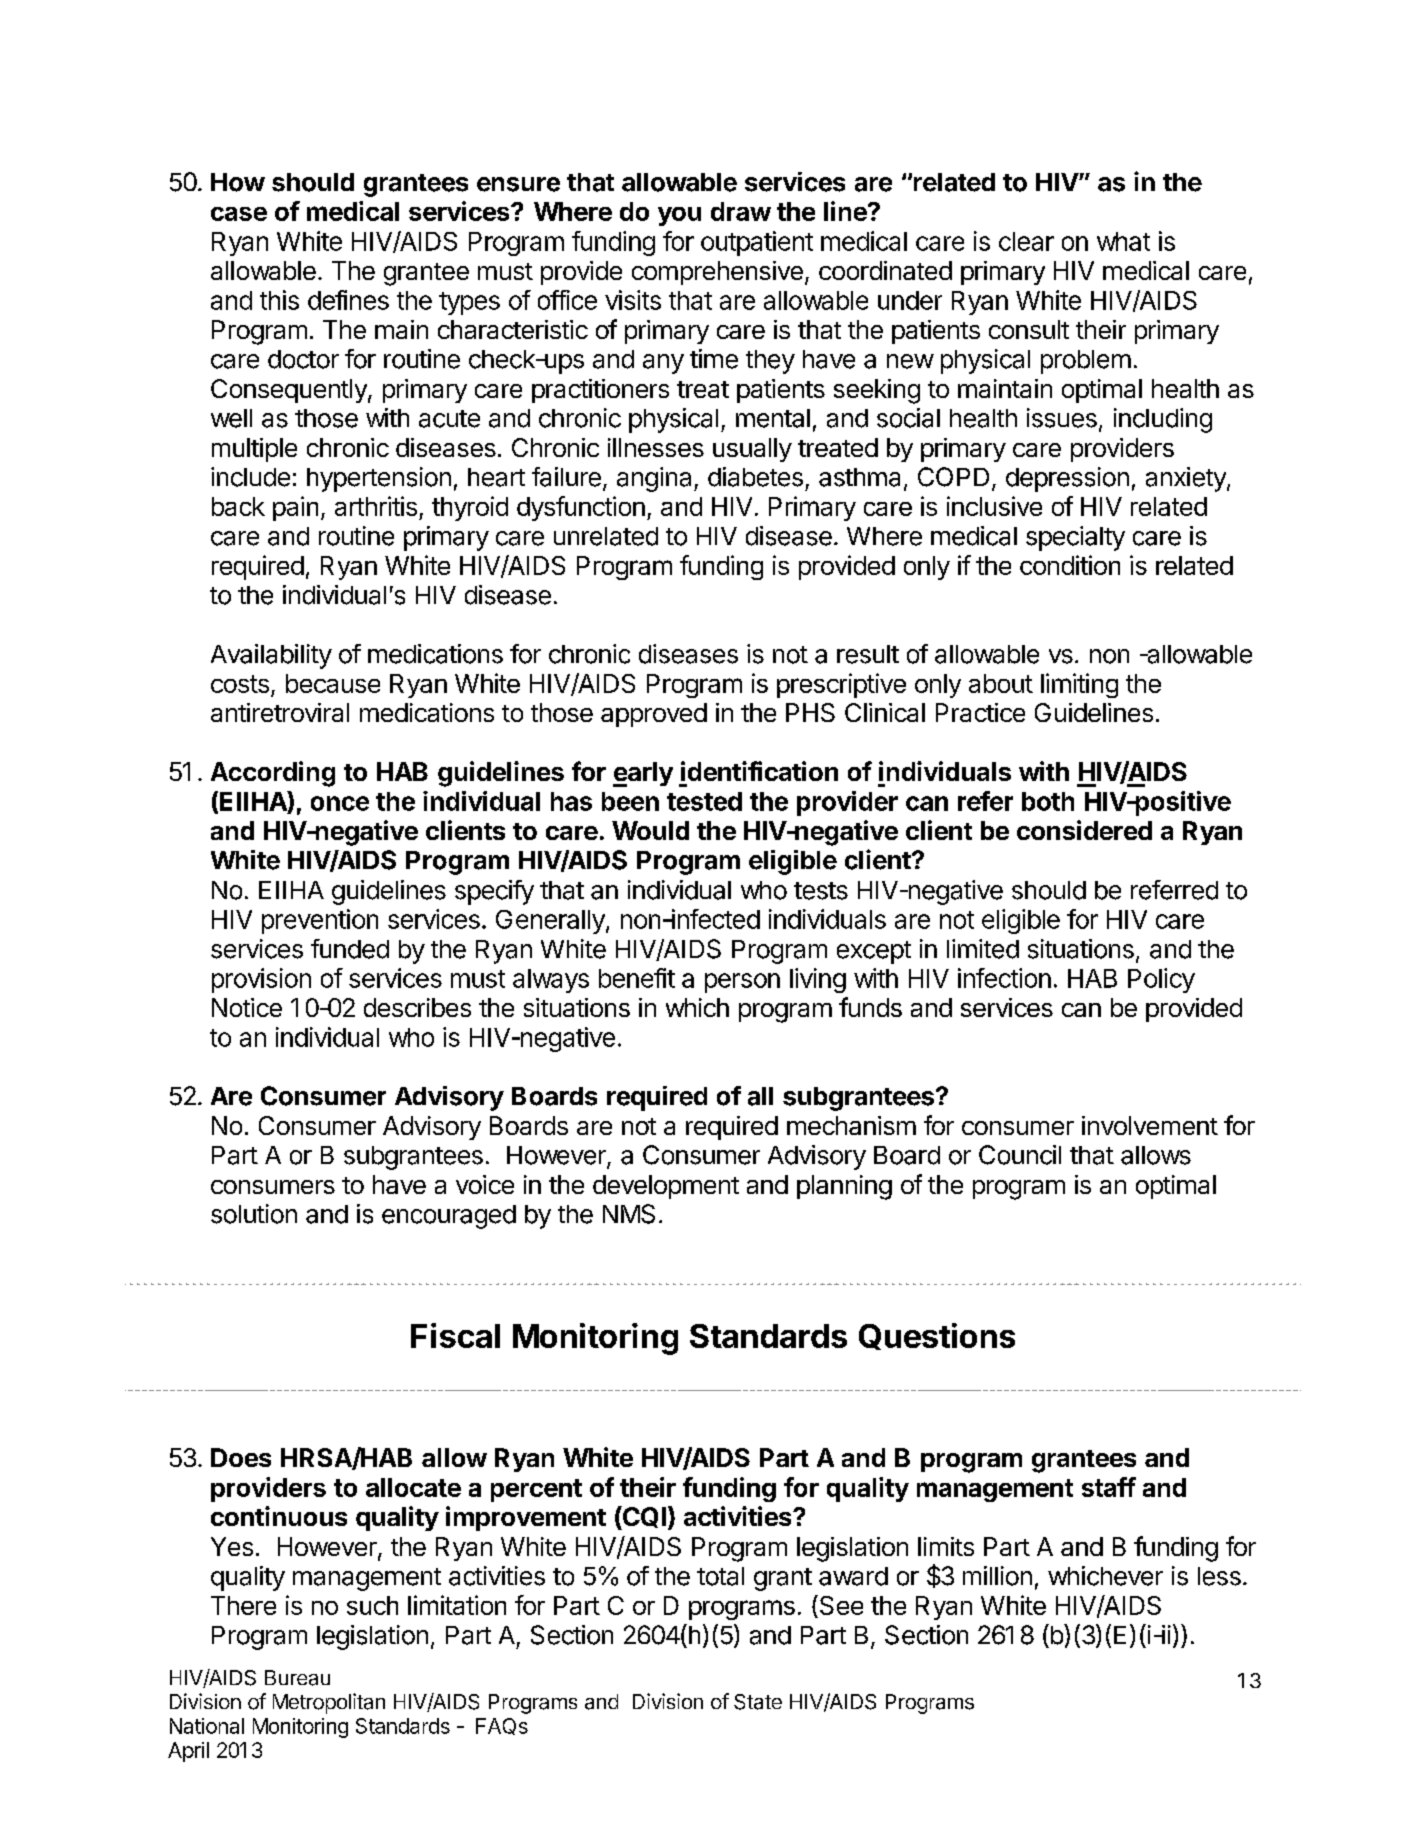  What do you see at coordinates (280, 712) in the image?
I see `antiretroviral` at bounding box center [280, 712].
